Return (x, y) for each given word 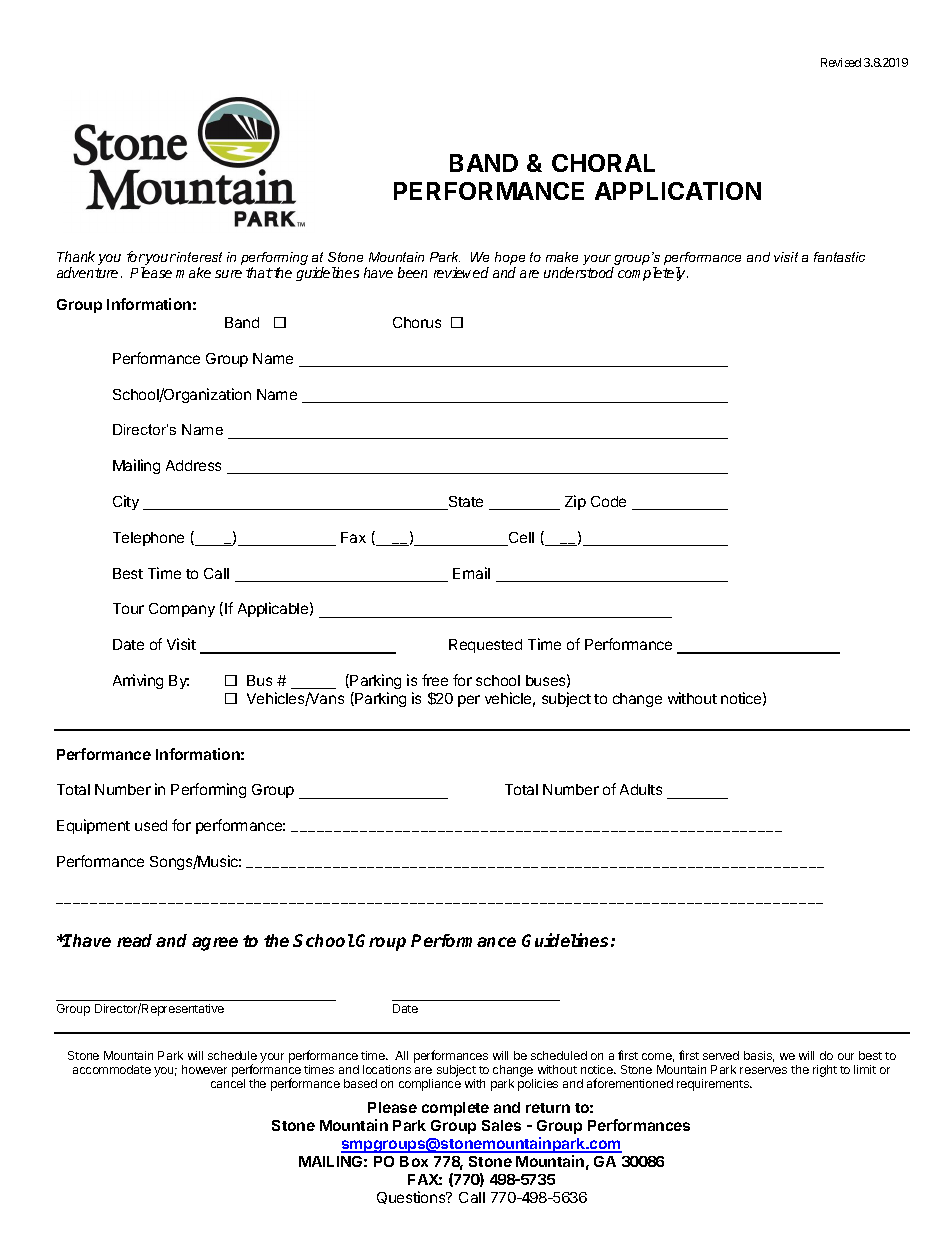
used (151, 825)
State (464, 503)
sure (228, 274)
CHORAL (603, 163)
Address (193, 465)
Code (608, 501)
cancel (228, 1083)
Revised (841, 62)
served (721, 1055)
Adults (641, 789)
